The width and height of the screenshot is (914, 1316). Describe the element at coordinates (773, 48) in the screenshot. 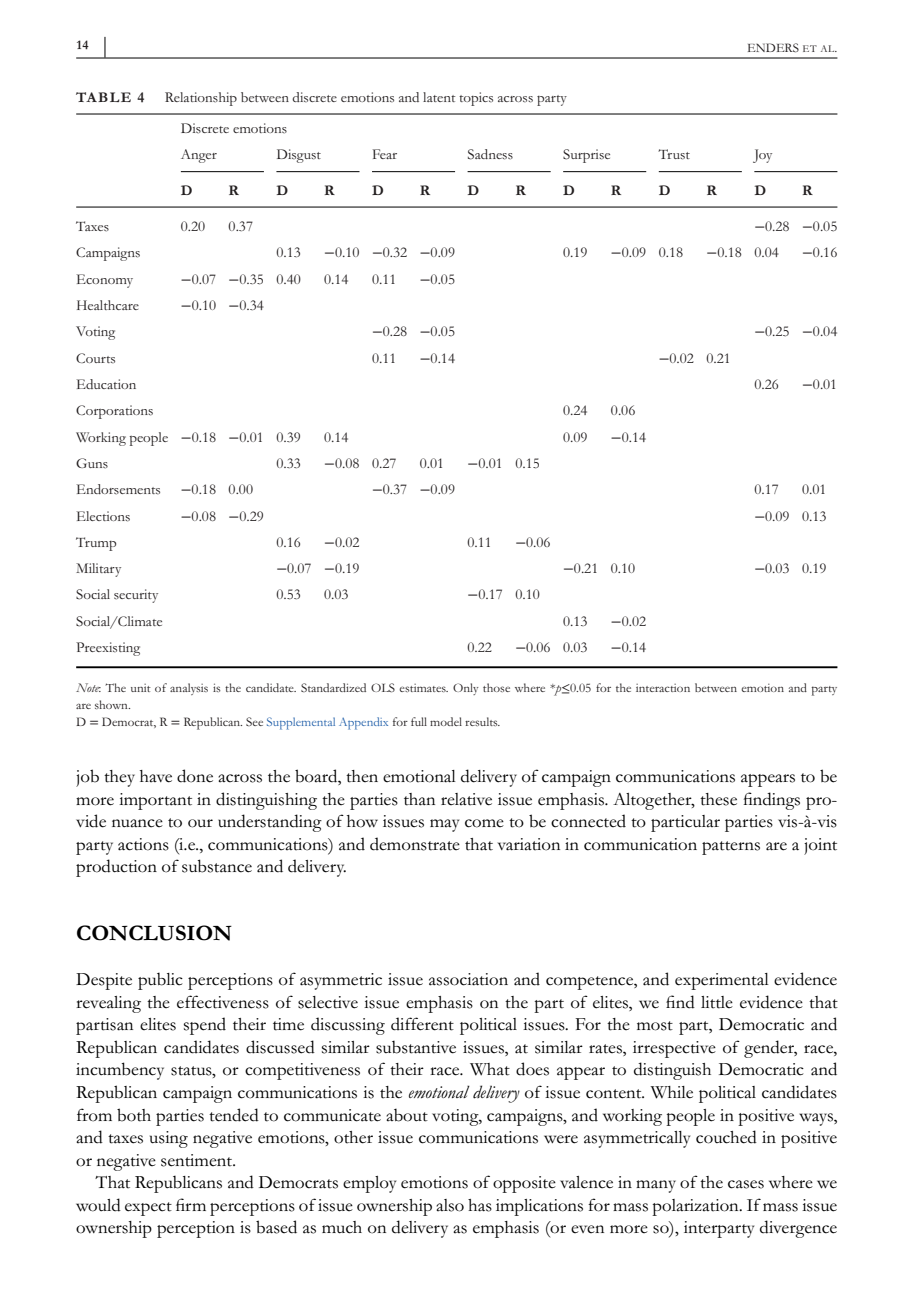

I see `ENDERS` at that location.
